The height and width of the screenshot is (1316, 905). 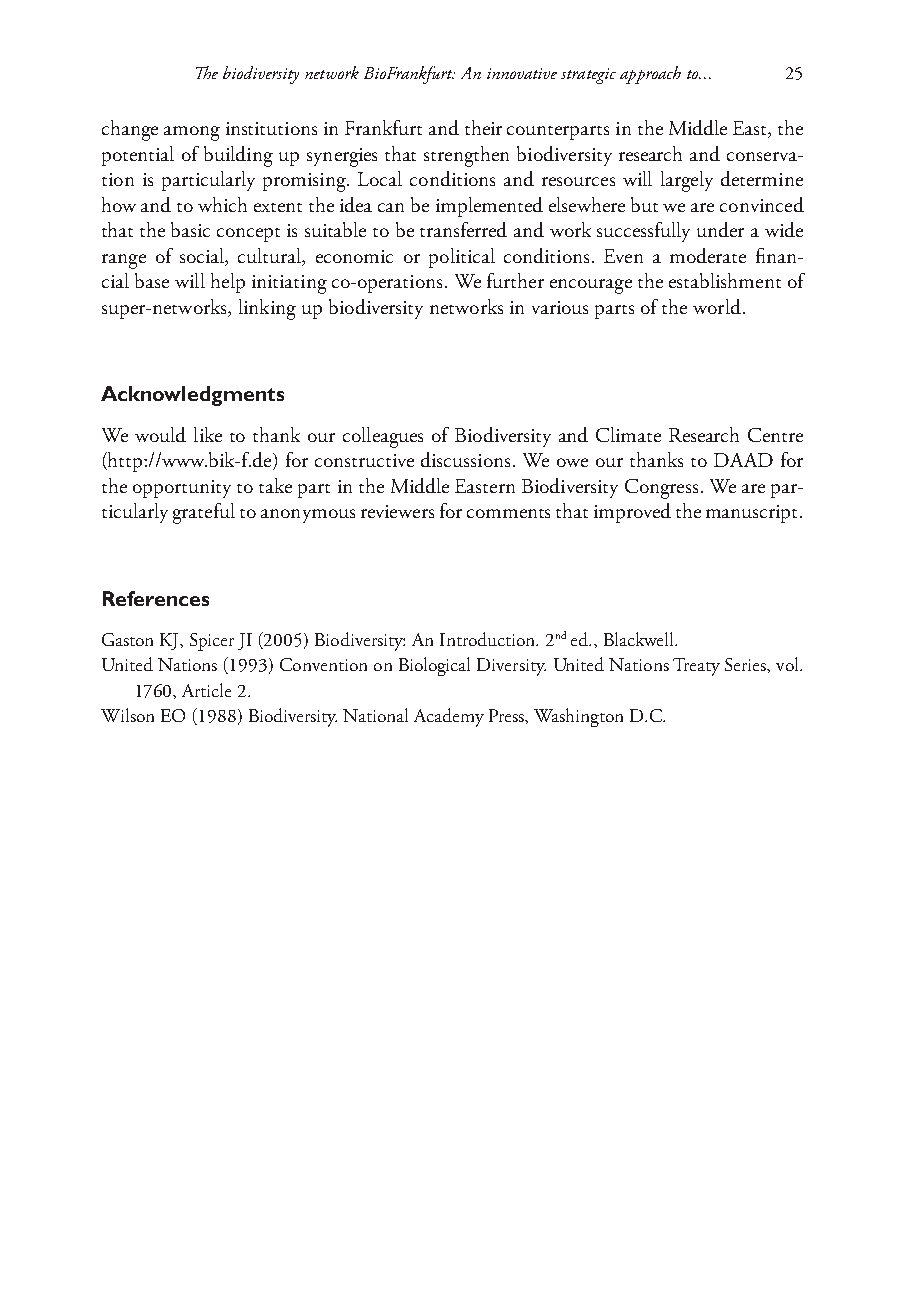 What do you see at coordinates (267, 309) in the screenshot?
I see `linking` at bounding box center [267, 309].
